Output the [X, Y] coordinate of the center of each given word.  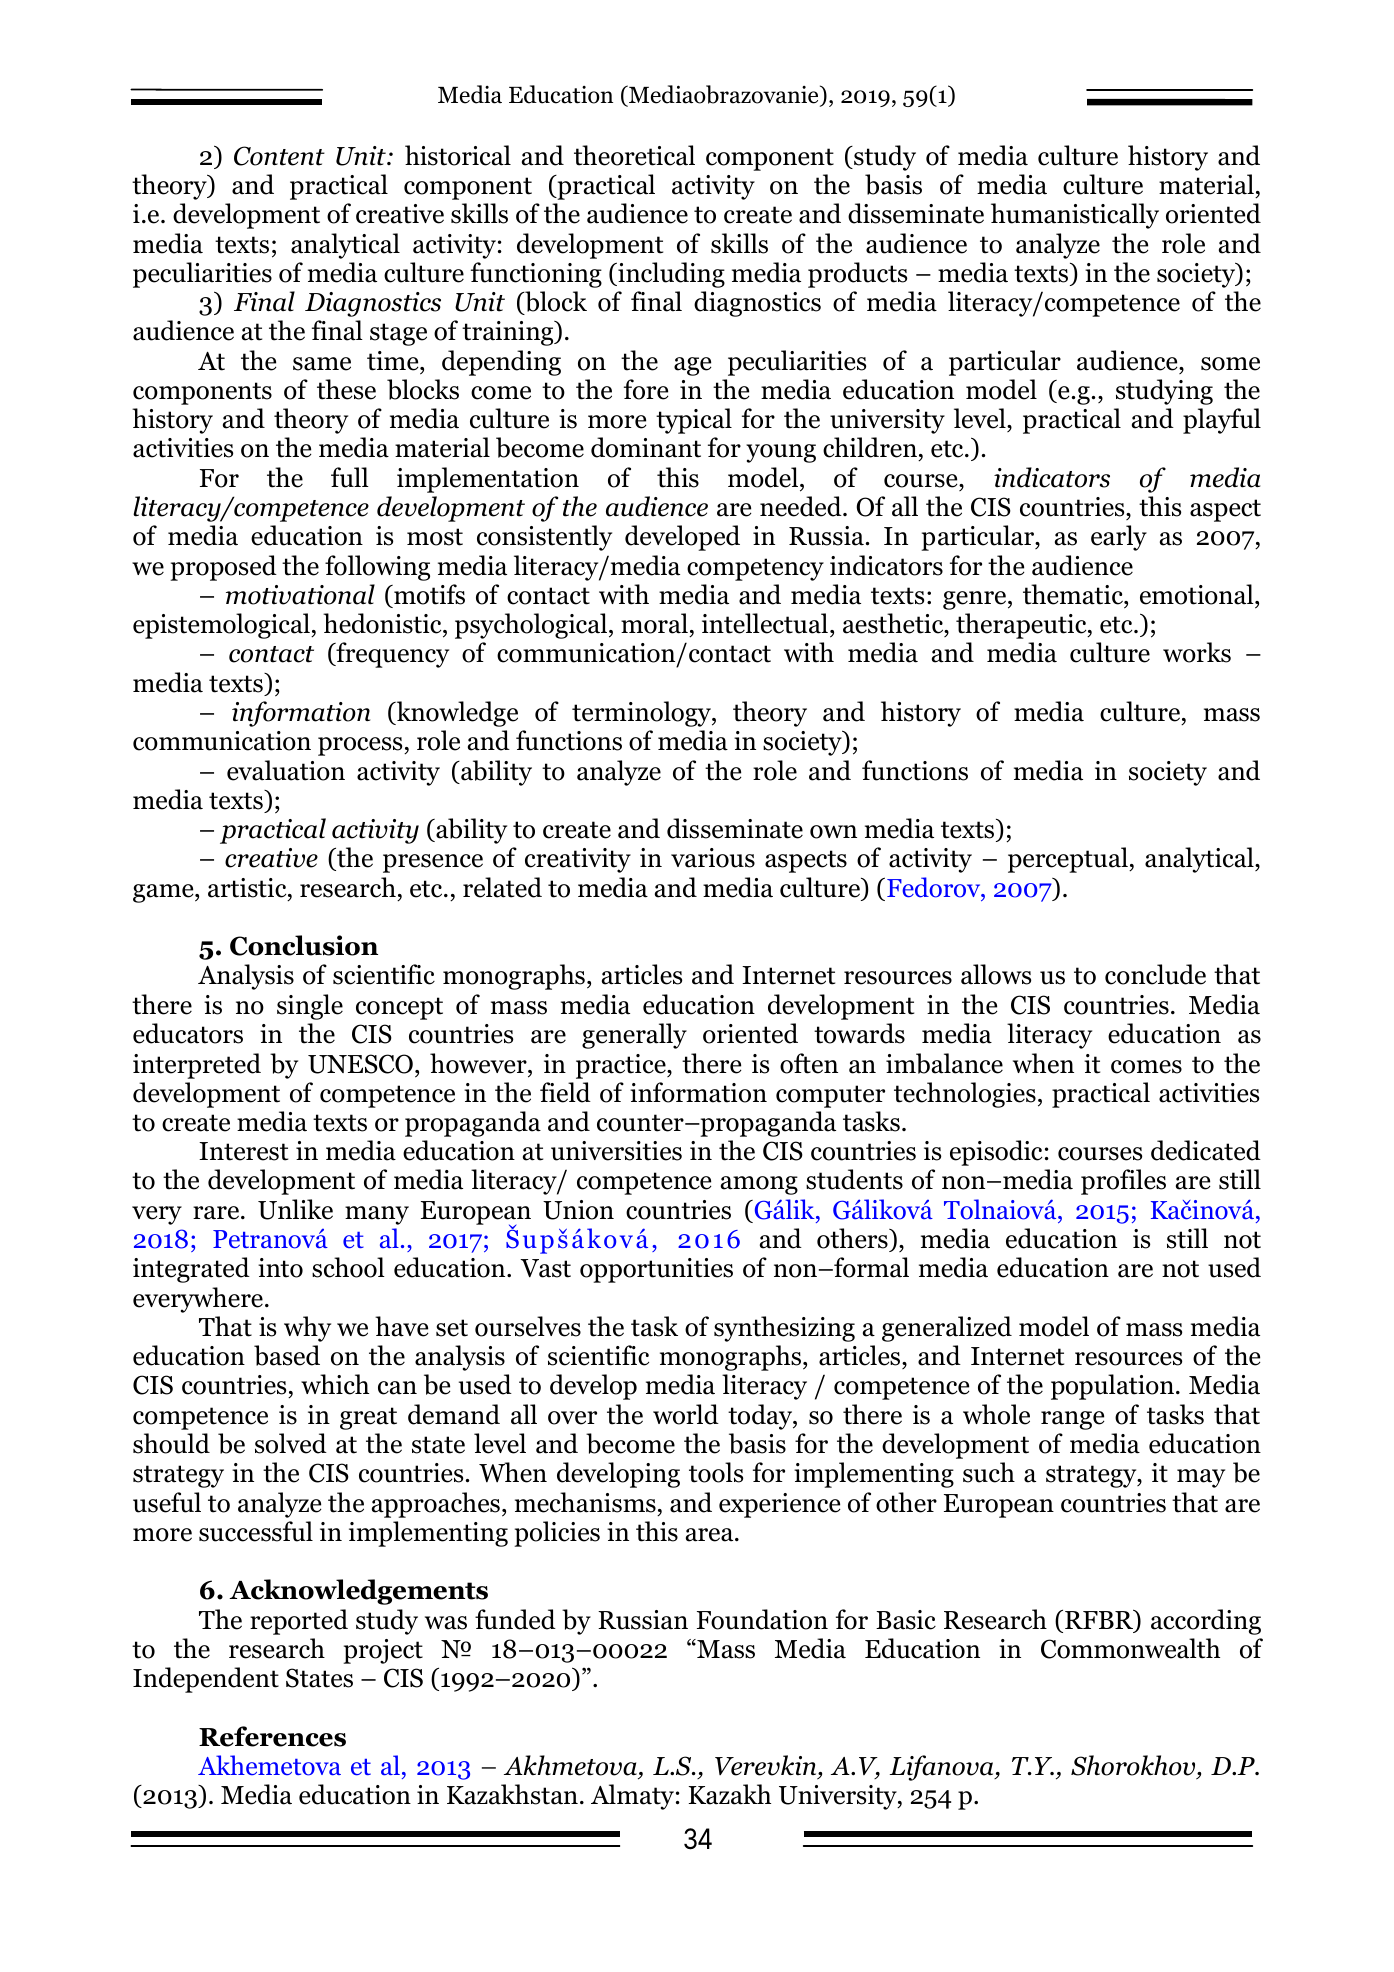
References [272, 1736]
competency [755, 569]
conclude [1155, 974]
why [307, 1329]
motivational [300, 594]
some [1230, 364]
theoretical [634, 155]
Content [279, 156]
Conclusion [304, 945]
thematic [1074, 594]
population [1112, 1387]
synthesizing [784, 1329]
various [713, 858]
